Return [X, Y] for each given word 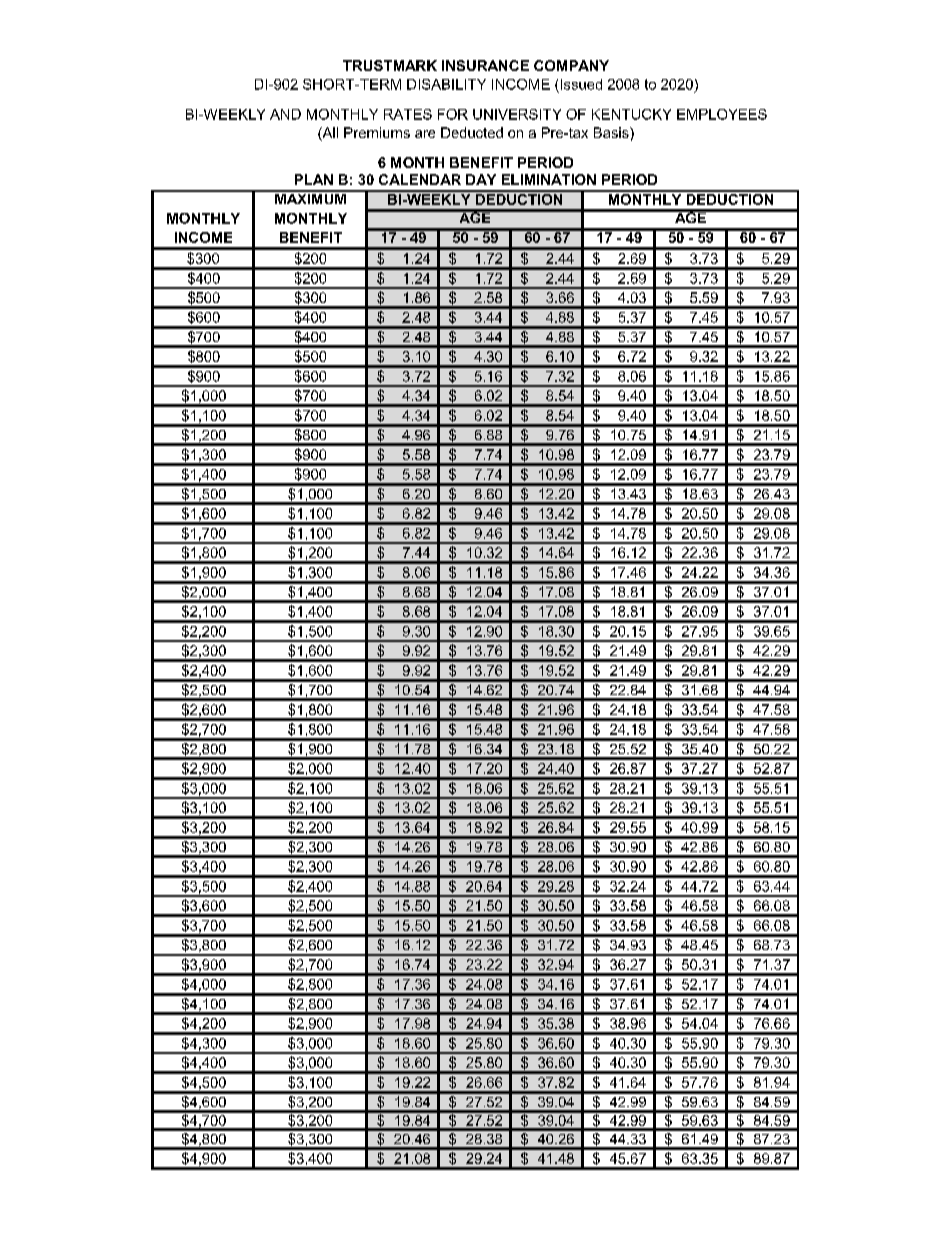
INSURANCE [485, 65]
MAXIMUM [310, 197]
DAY [481, 179]
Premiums [377, 132]
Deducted [472, 132]
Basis [612, 132]
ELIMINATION [549, 179]
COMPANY [571, 65]
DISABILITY [446, 84]
